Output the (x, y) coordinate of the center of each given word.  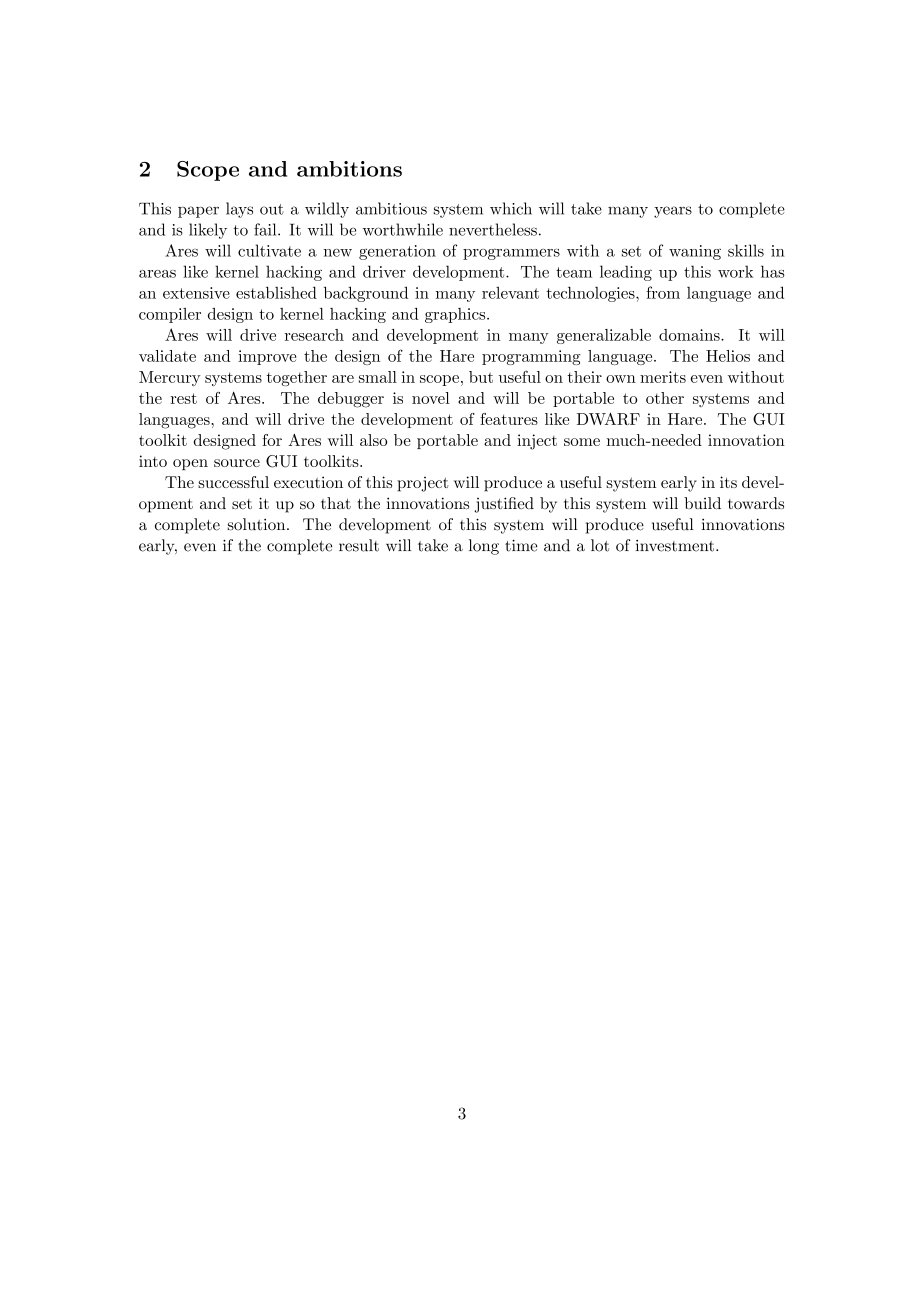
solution (257, 524)
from (663, 292)
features (509, 419)
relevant (510, 292)
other (665, 398)
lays (239, 210)
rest (183, 398)
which (511, 208)
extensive (196, 293)
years (673, 212)
